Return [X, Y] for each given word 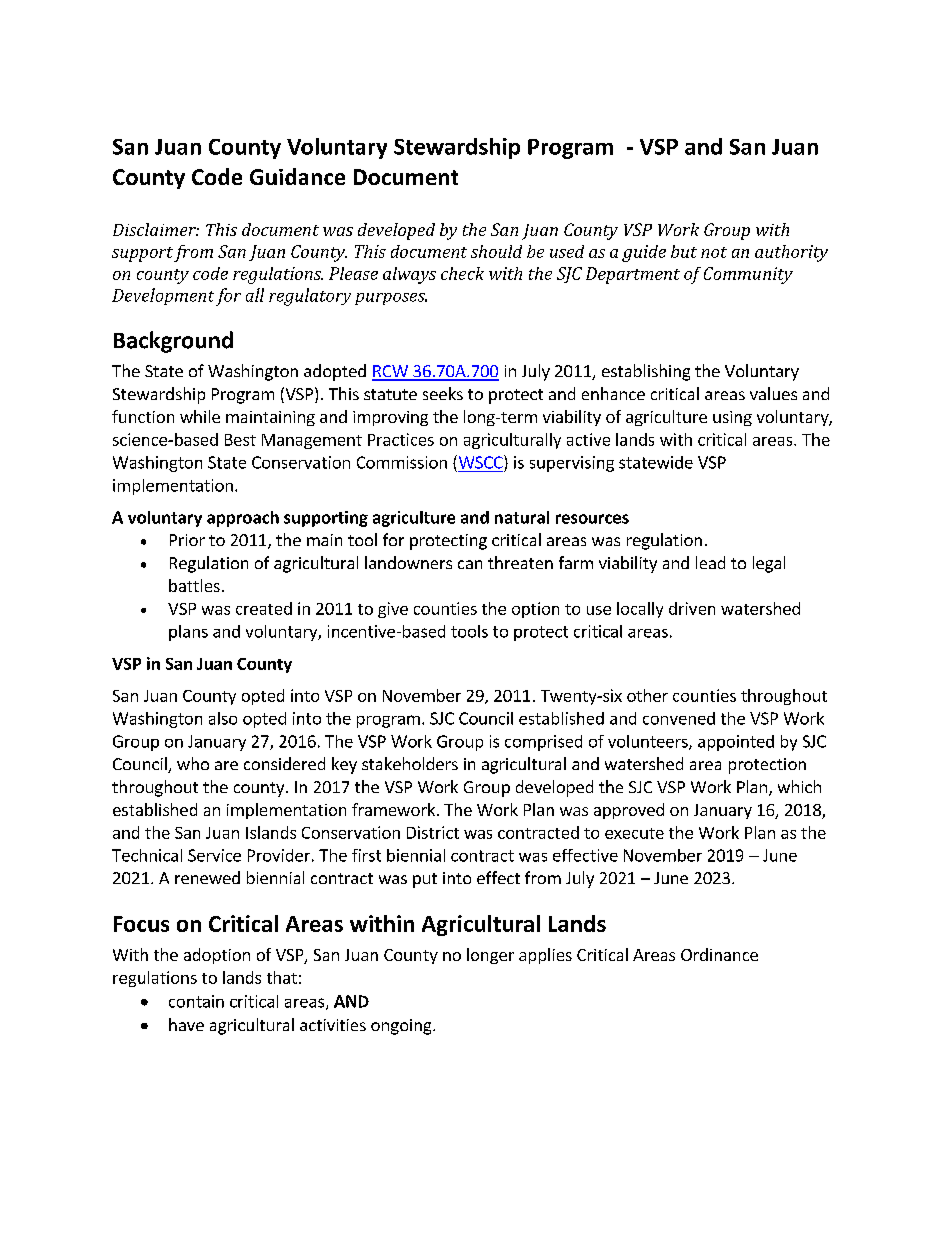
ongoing [402, 1027]
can [470, 564]
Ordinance [719, 954]
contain [196, 1001]
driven [692, 608]
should [496, 251]
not [714, 252]
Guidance [297, 176]
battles [194, 585]
